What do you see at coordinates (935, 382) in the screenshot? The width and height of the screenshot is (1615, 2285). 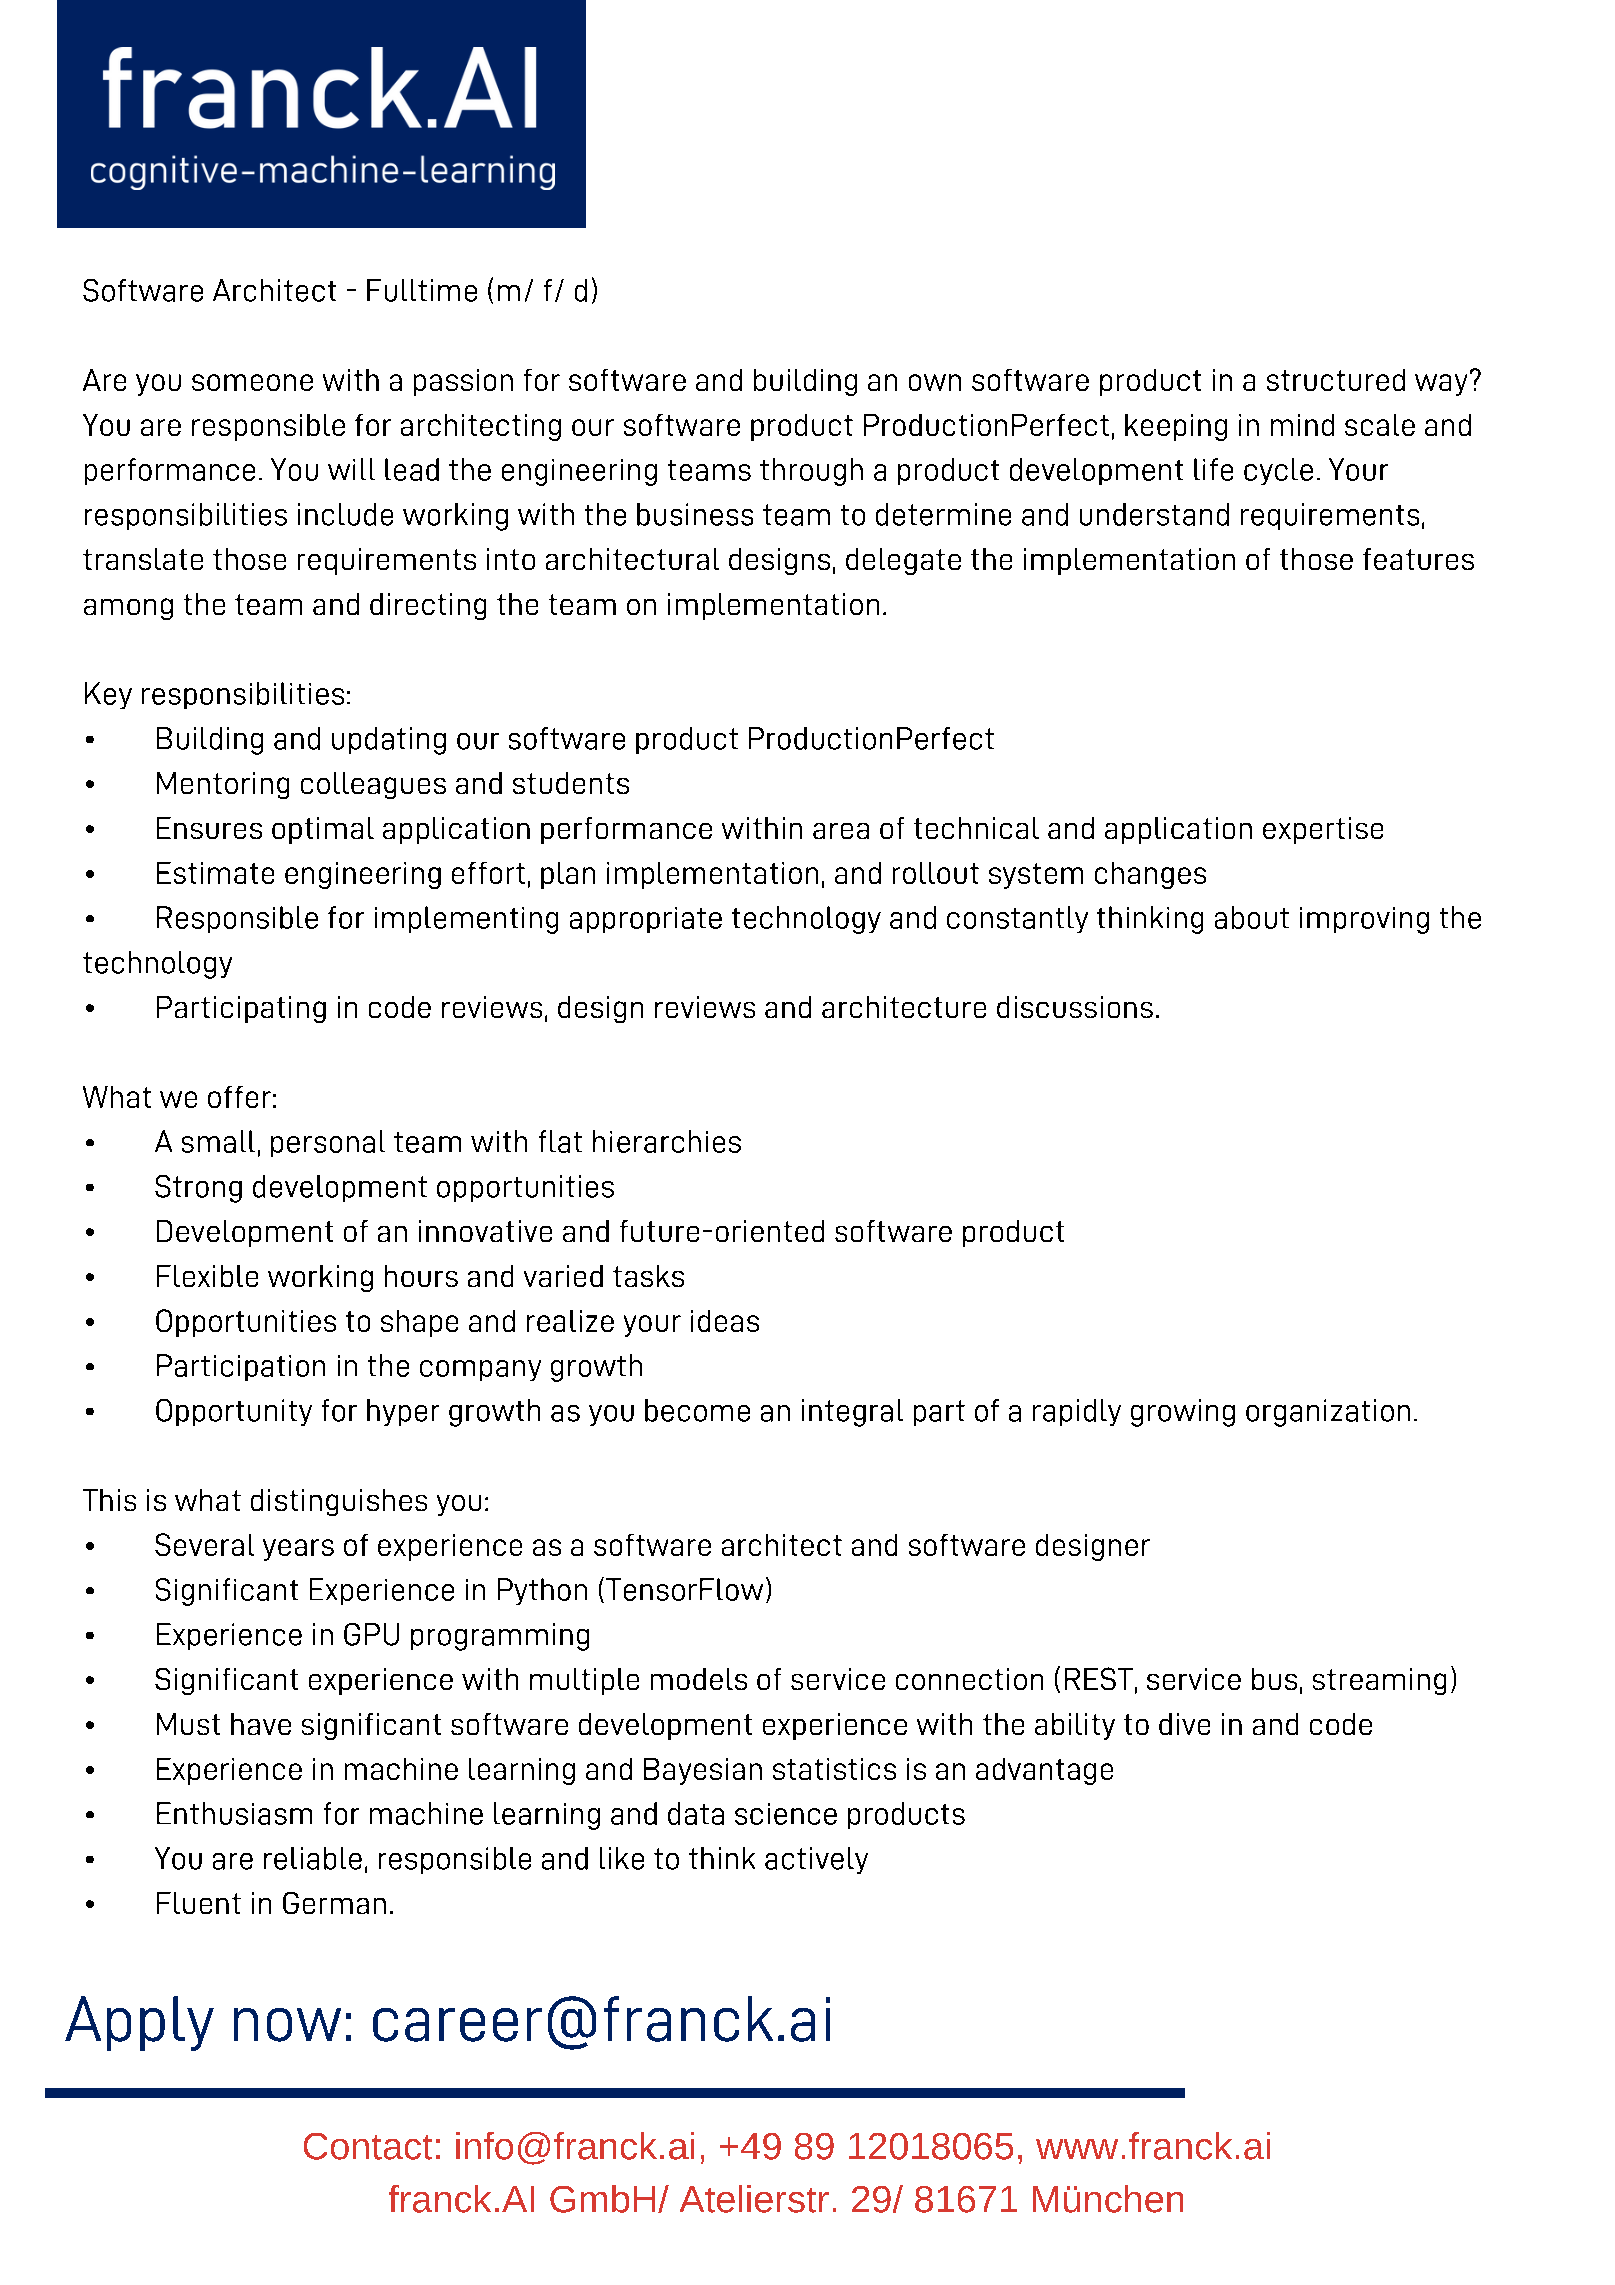 I see `own` at bounding box center [935, 382].
